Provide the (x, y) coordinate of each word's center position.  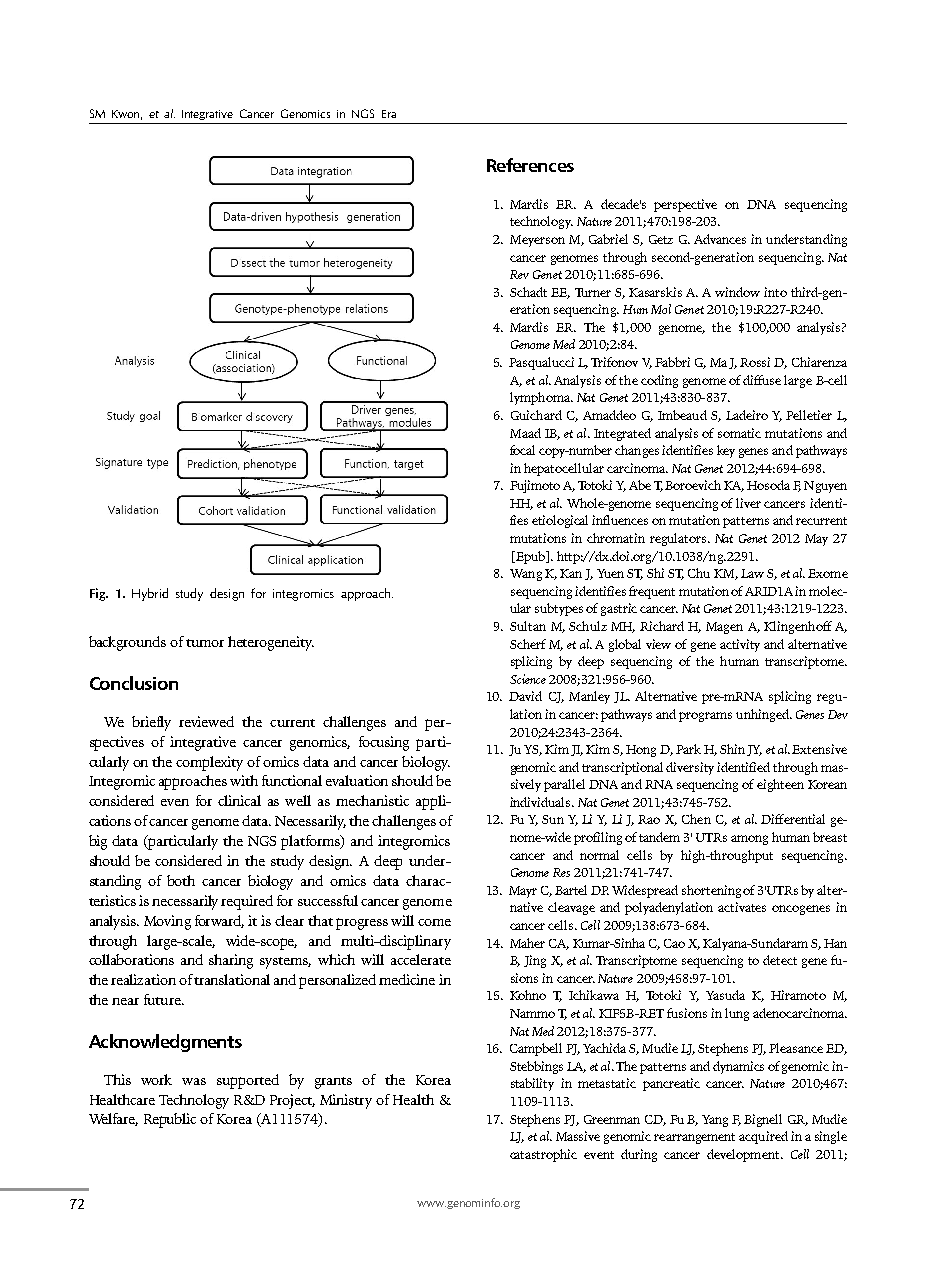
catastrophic (543, 1155)
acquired (763, 1137)
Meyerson (537, 241)
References (530, 165)
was (194, 1081)
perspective (685, 205)
